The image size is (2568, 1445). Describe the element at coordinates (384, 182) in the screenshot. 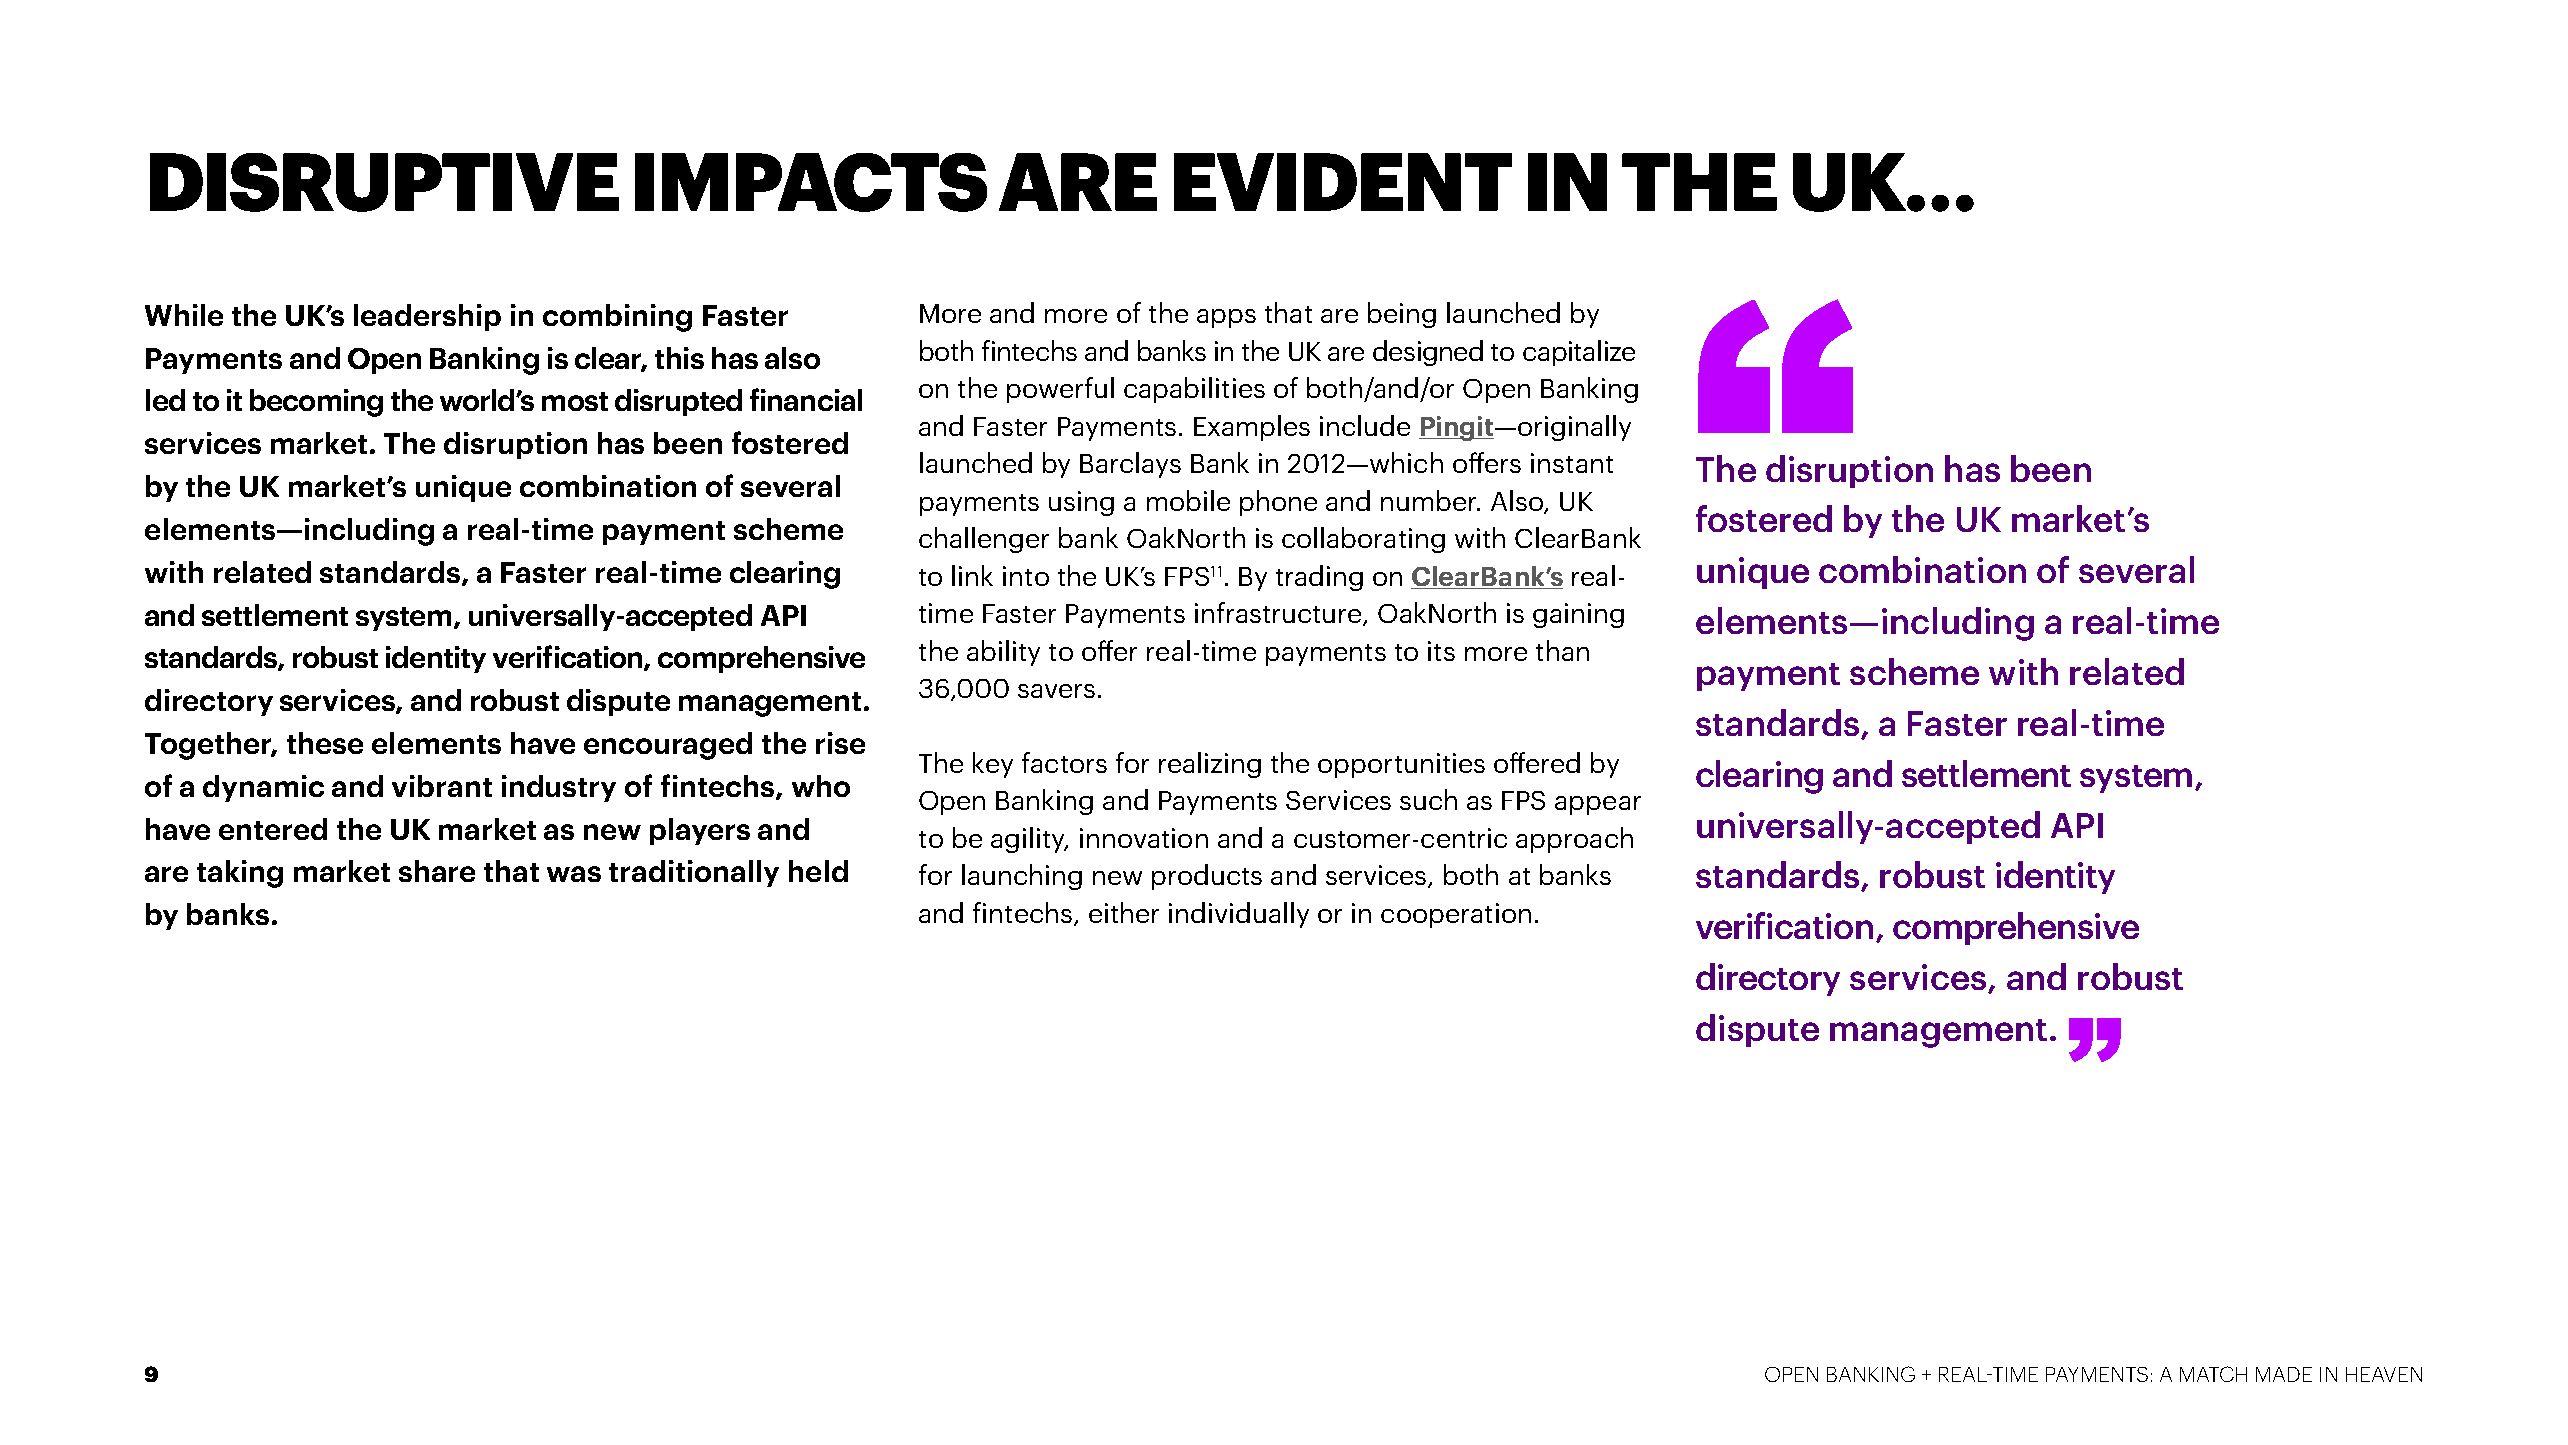

I see `DISRUPTIVE` at that location.
